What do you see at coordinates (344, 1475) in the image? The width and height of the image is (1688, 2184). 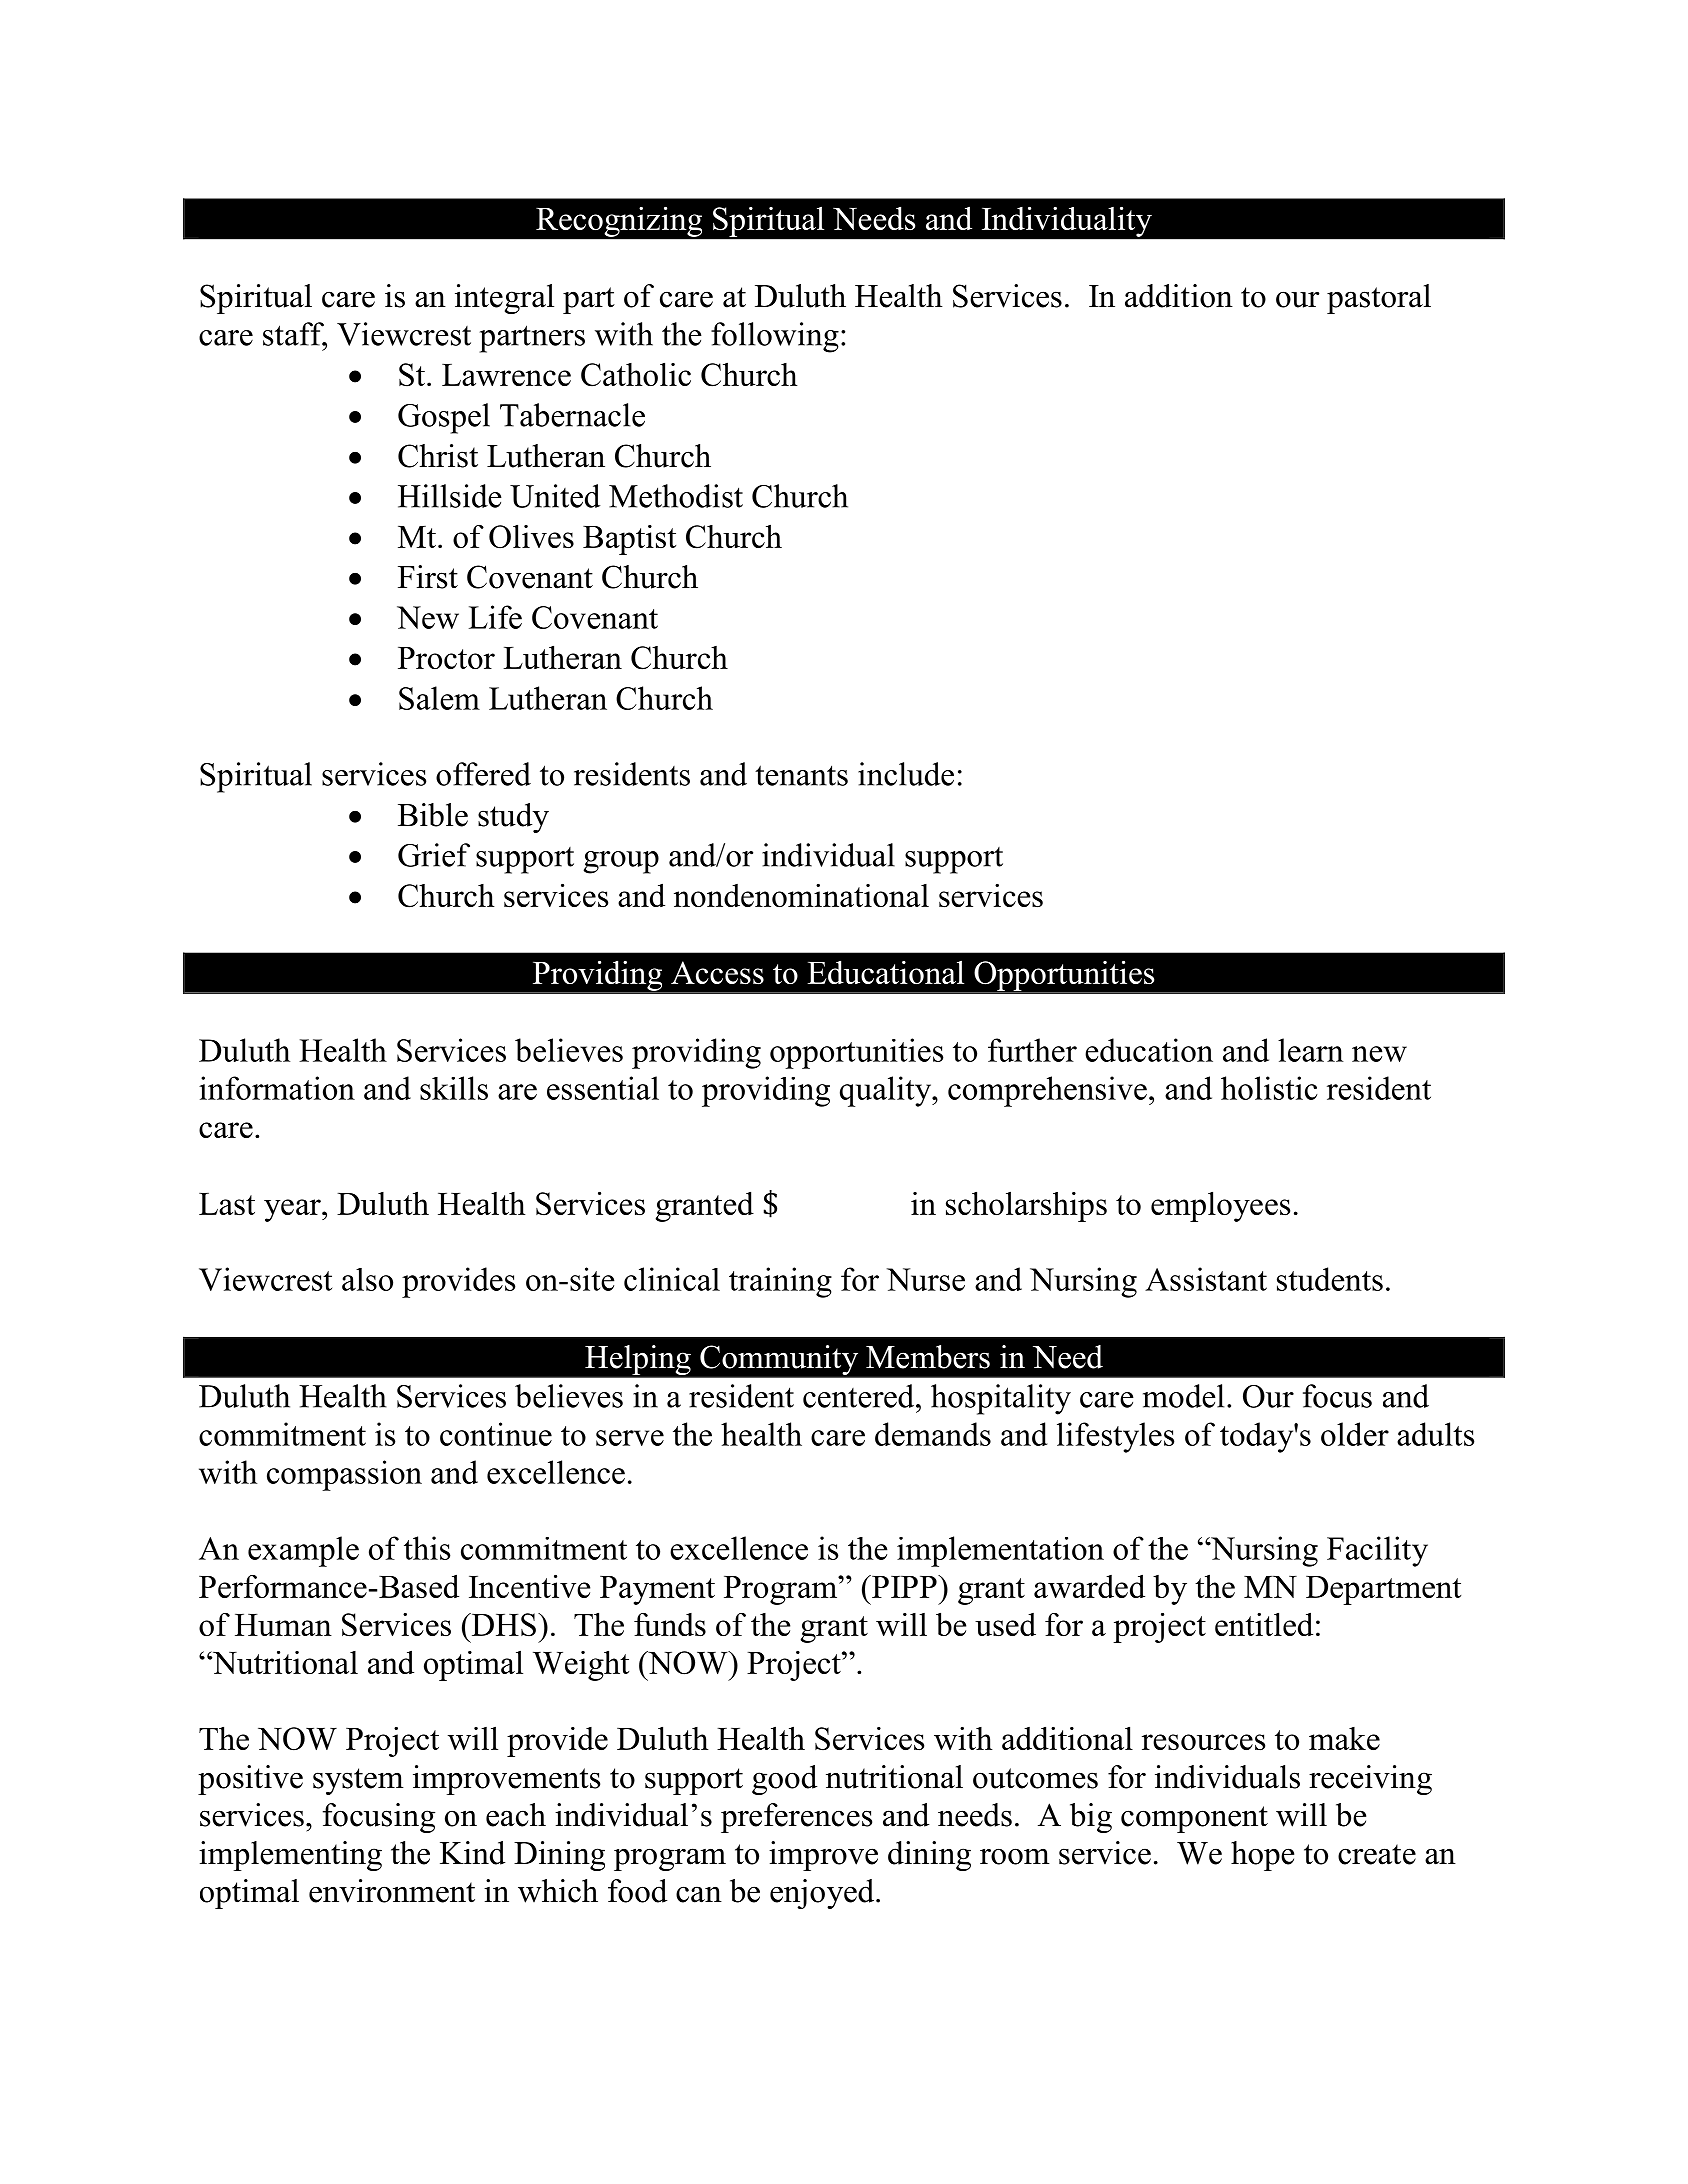 I see `compassion` at bounding box center [344, 1475].
